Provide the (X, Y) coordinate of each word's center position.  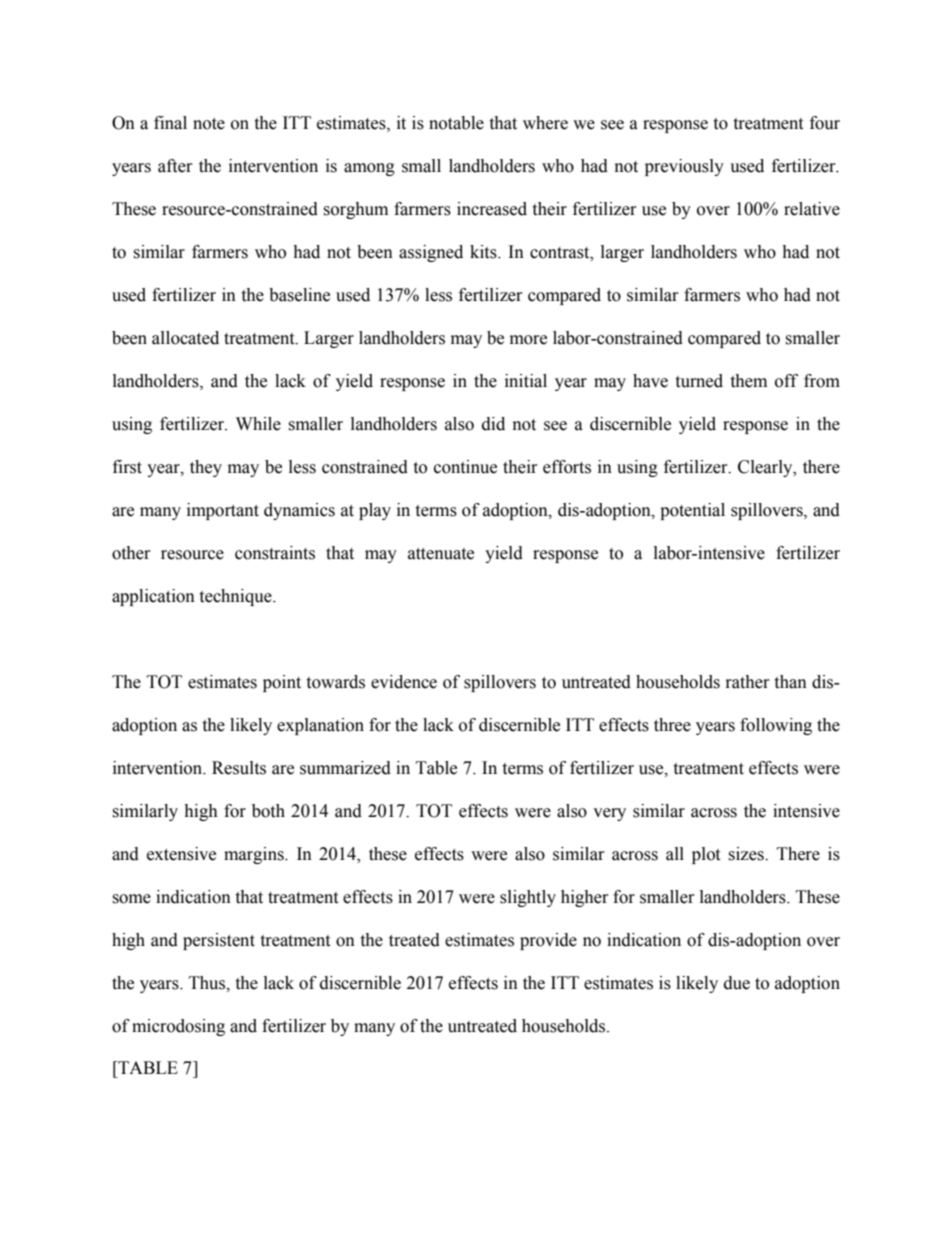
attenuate (441, 554)
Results (239, 768)
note (209, 124)
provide (548, 941)
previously (684, 167)
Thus (208, 983)
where (545, 123)
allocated (185, 338)
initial (526, 381)
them (748, 381)
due (737, 983)
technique (236, 597)
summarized (345, 768)
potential (692, 511)
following (776, 726)
